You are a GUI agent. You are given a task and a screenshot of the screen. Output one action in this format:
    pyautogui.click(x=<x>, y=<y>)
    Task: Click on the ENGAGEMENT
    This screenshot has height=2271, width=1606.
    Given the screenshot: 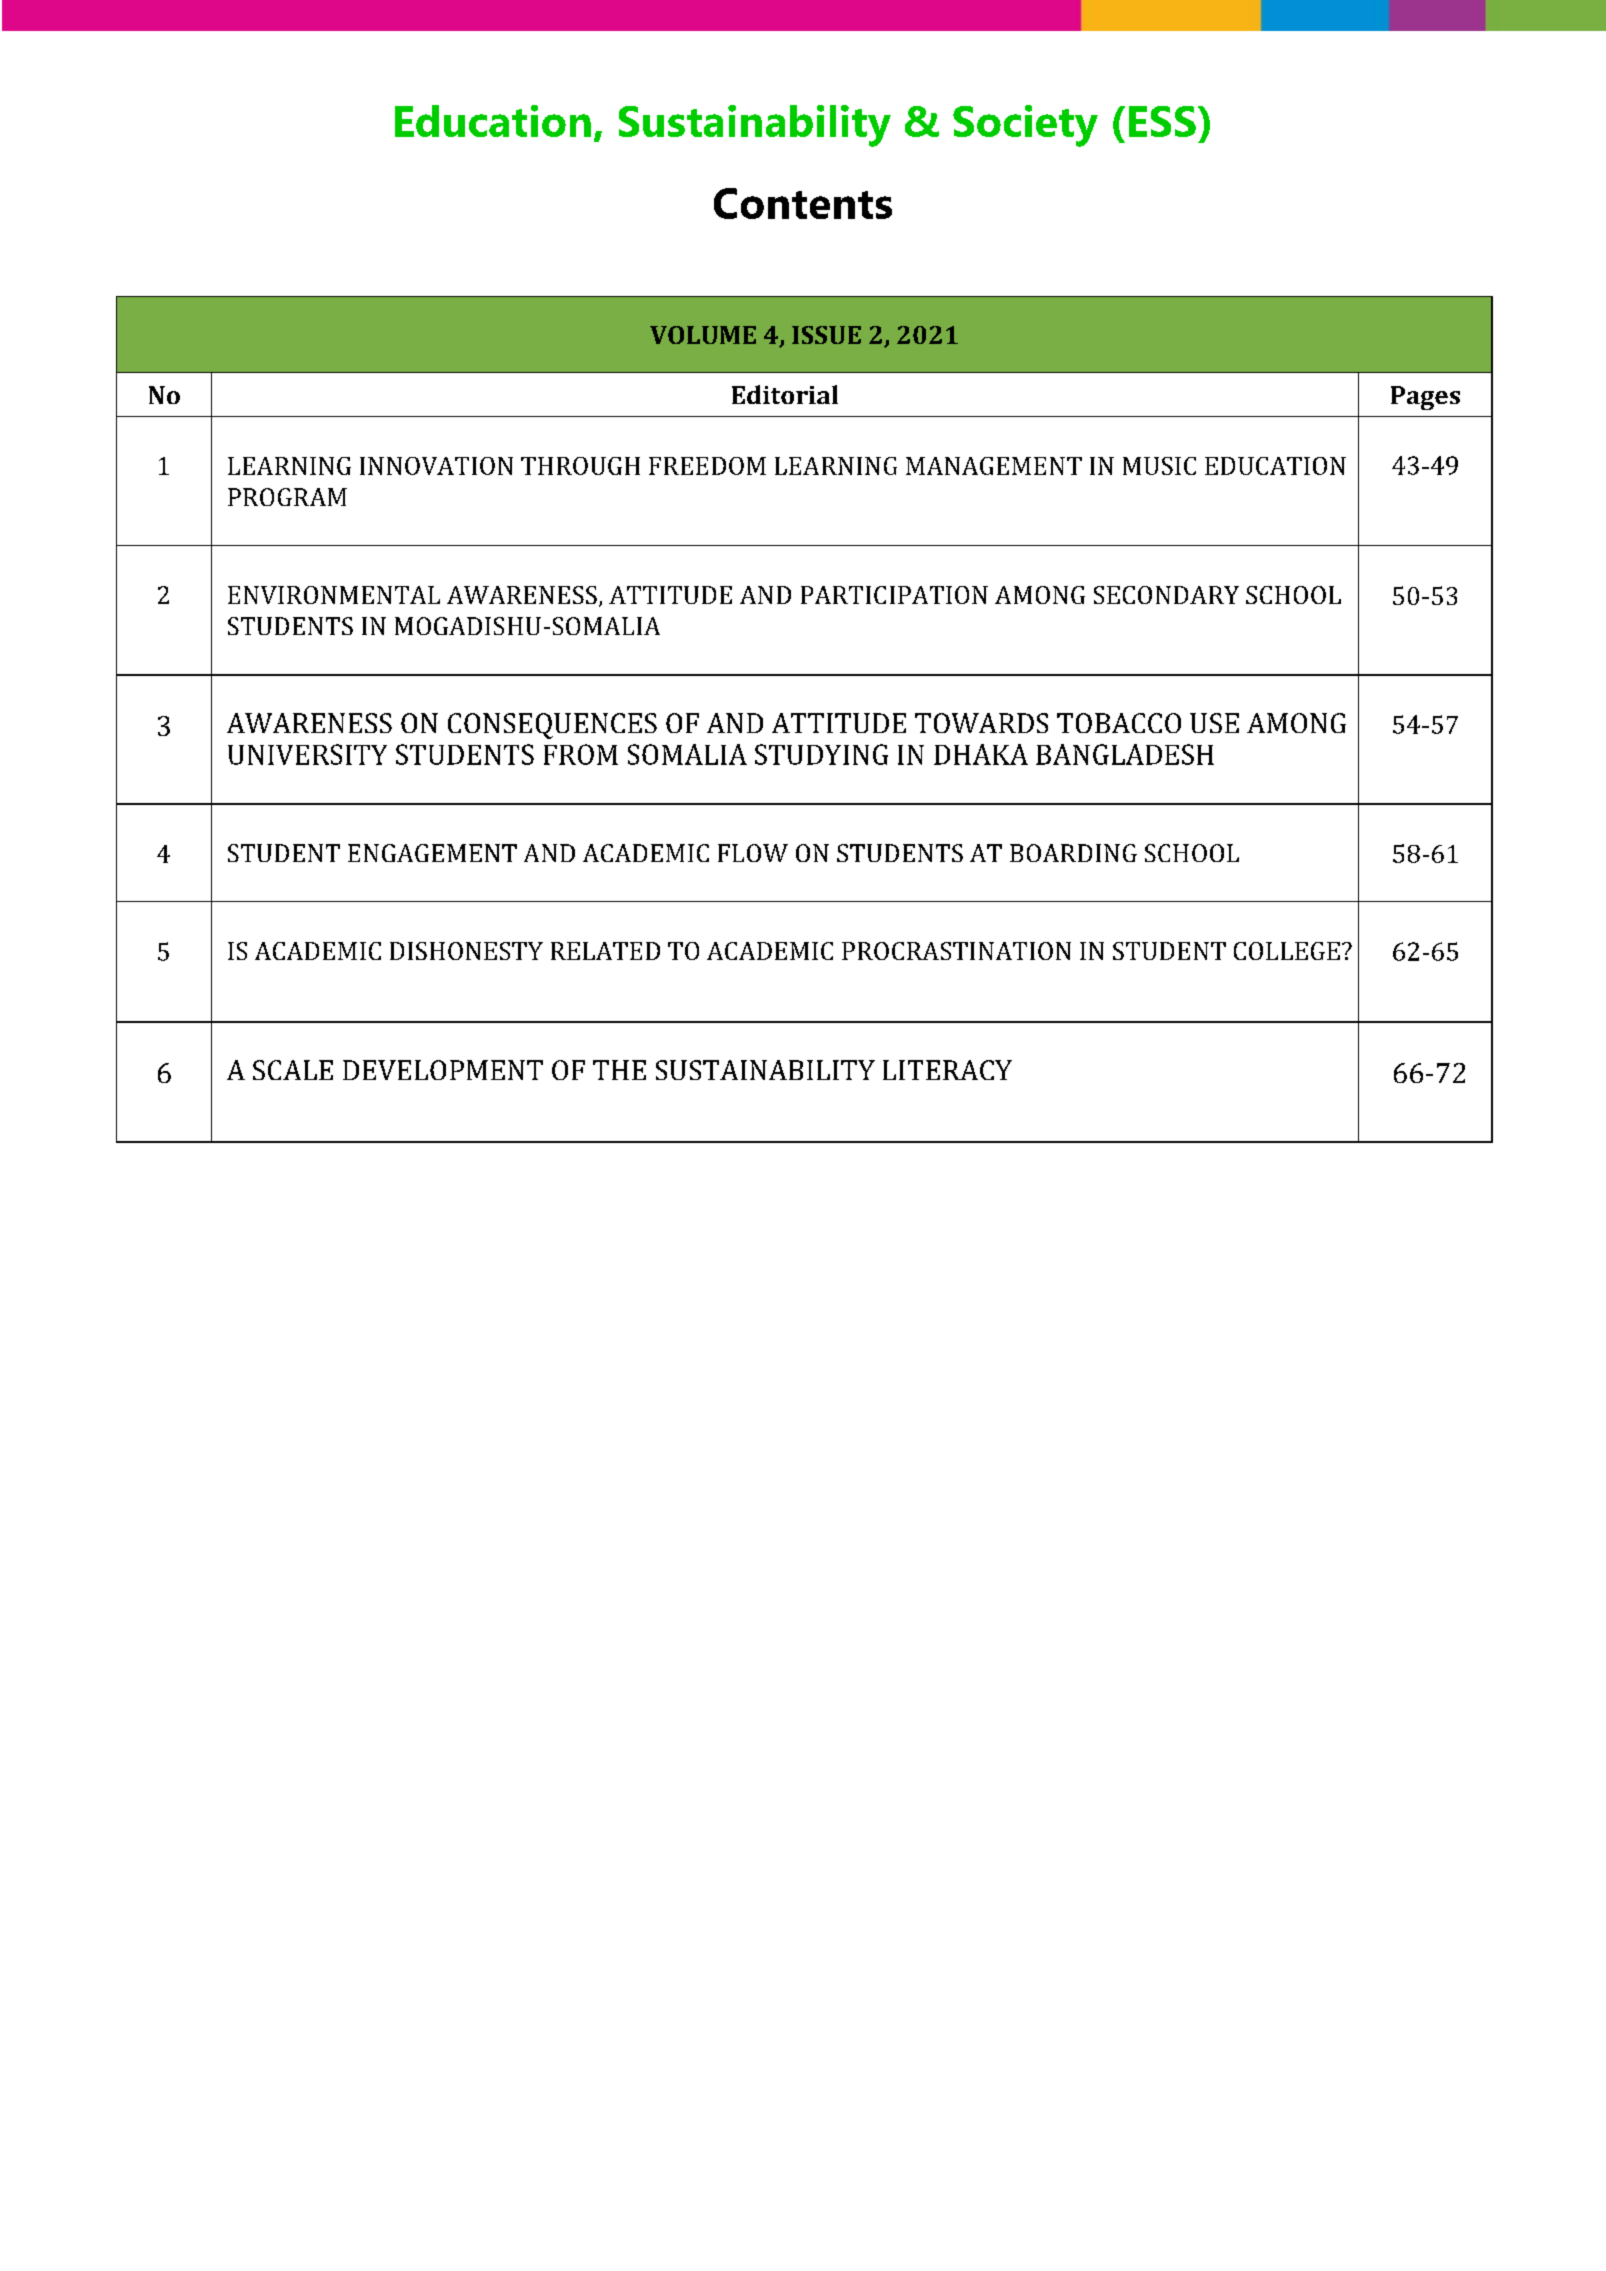 What is the action you would take?
    pyautogui.click(x=432, y=853)
